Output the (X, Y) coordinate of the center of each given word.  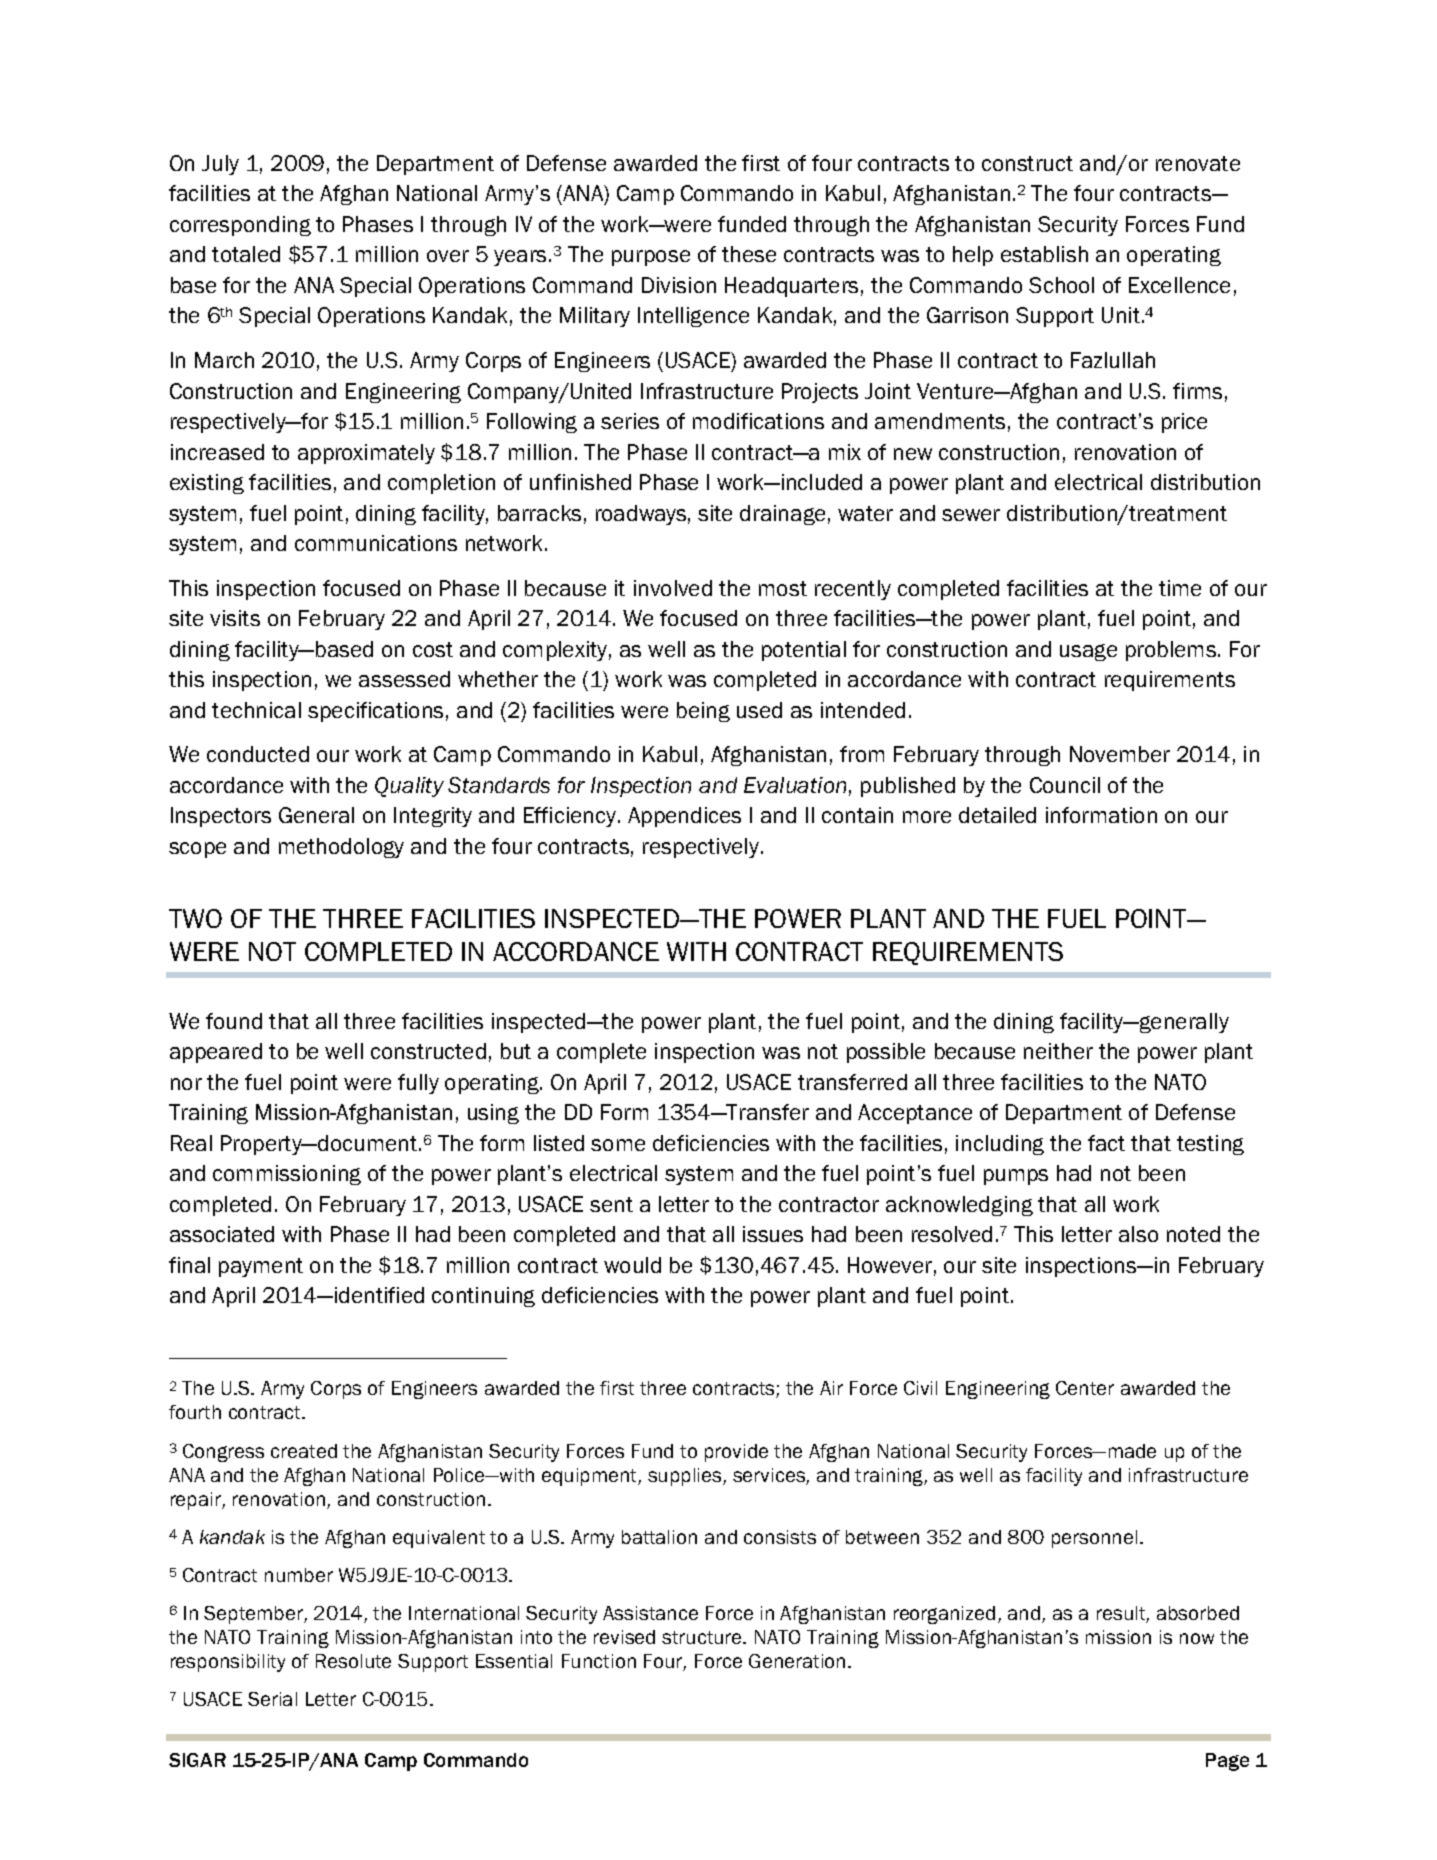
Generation (797, 1661)
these (749, 254)
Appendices (684, 817)
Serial (272, 1699)
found (234, 1021)
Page (1227, 1762)
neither (1058, 1051)
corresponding (240, 226)
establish (1044, 254)
